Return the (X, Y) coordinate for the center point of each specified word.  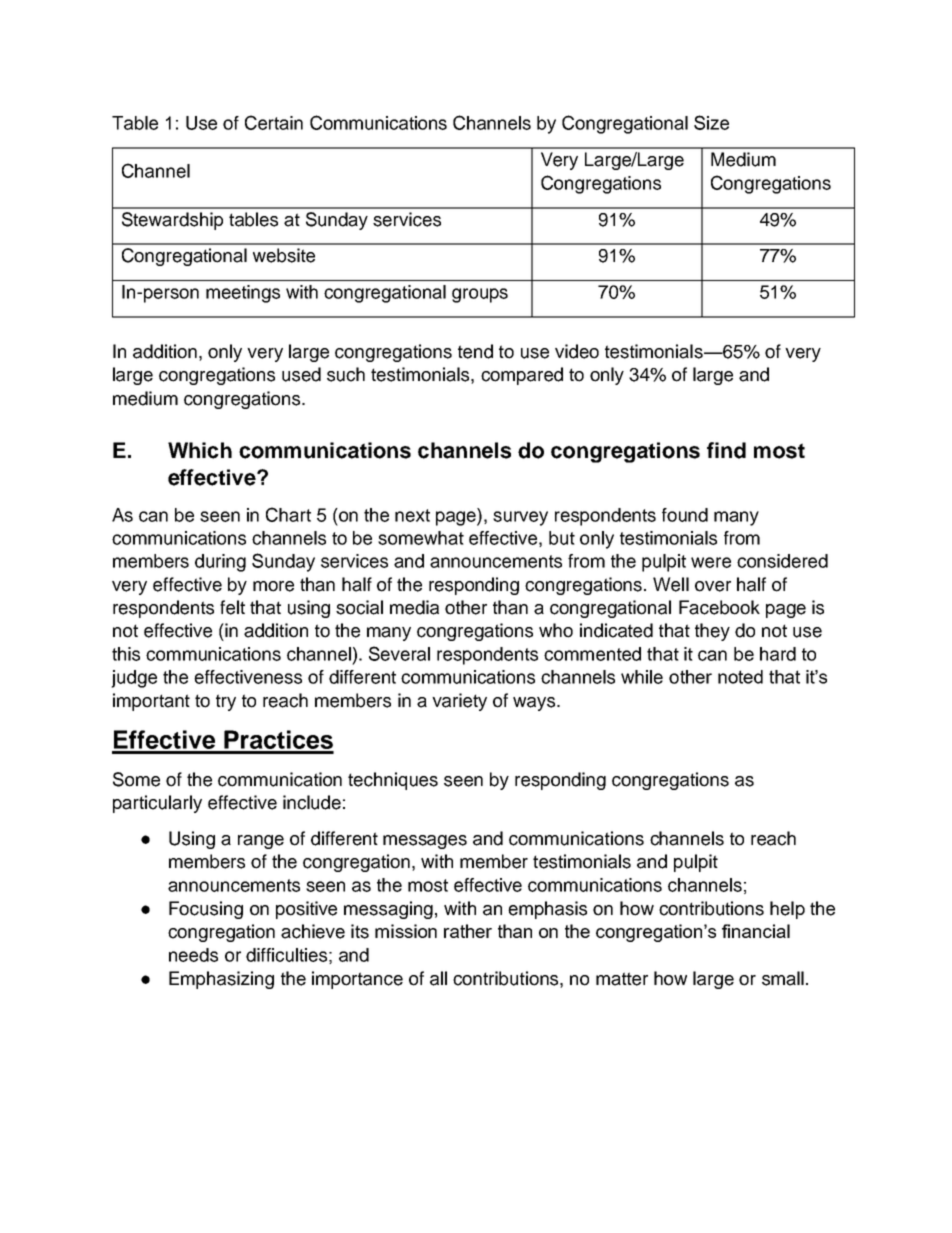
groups (480, 295)
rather (468, 931)
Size (711, 122)
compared (522, 376)
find (726, 450)
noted (740, 677)
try (226, 702)
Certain (274, 122)
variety (459, 702)
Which (200, 450)
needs (193, 955)
